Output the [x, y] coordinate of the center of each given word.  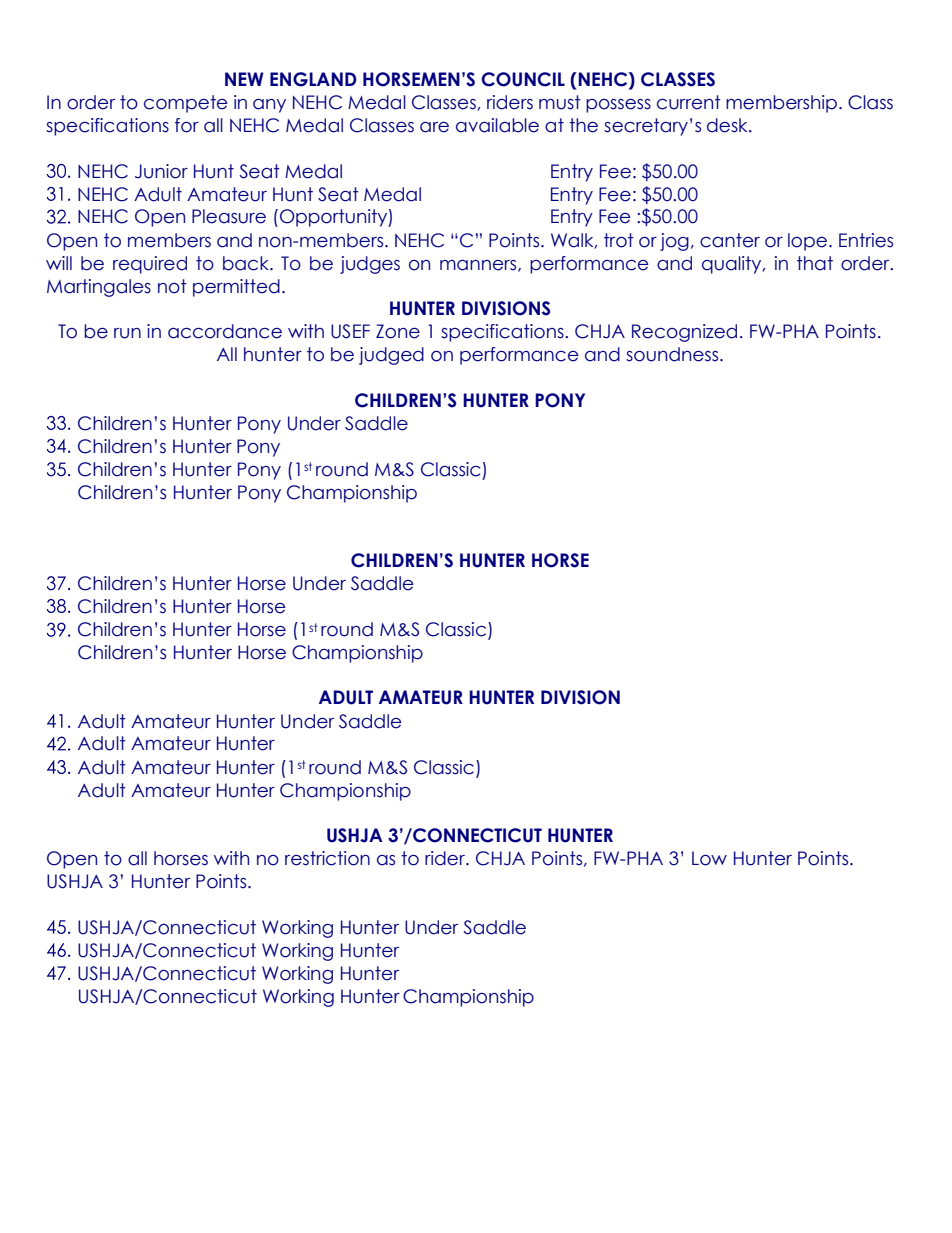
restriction [327, 858]
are [434, 127]
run [127, 333]
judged [391, 356]
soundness [673, 354]
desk [728, 125]
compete [186, 104]
